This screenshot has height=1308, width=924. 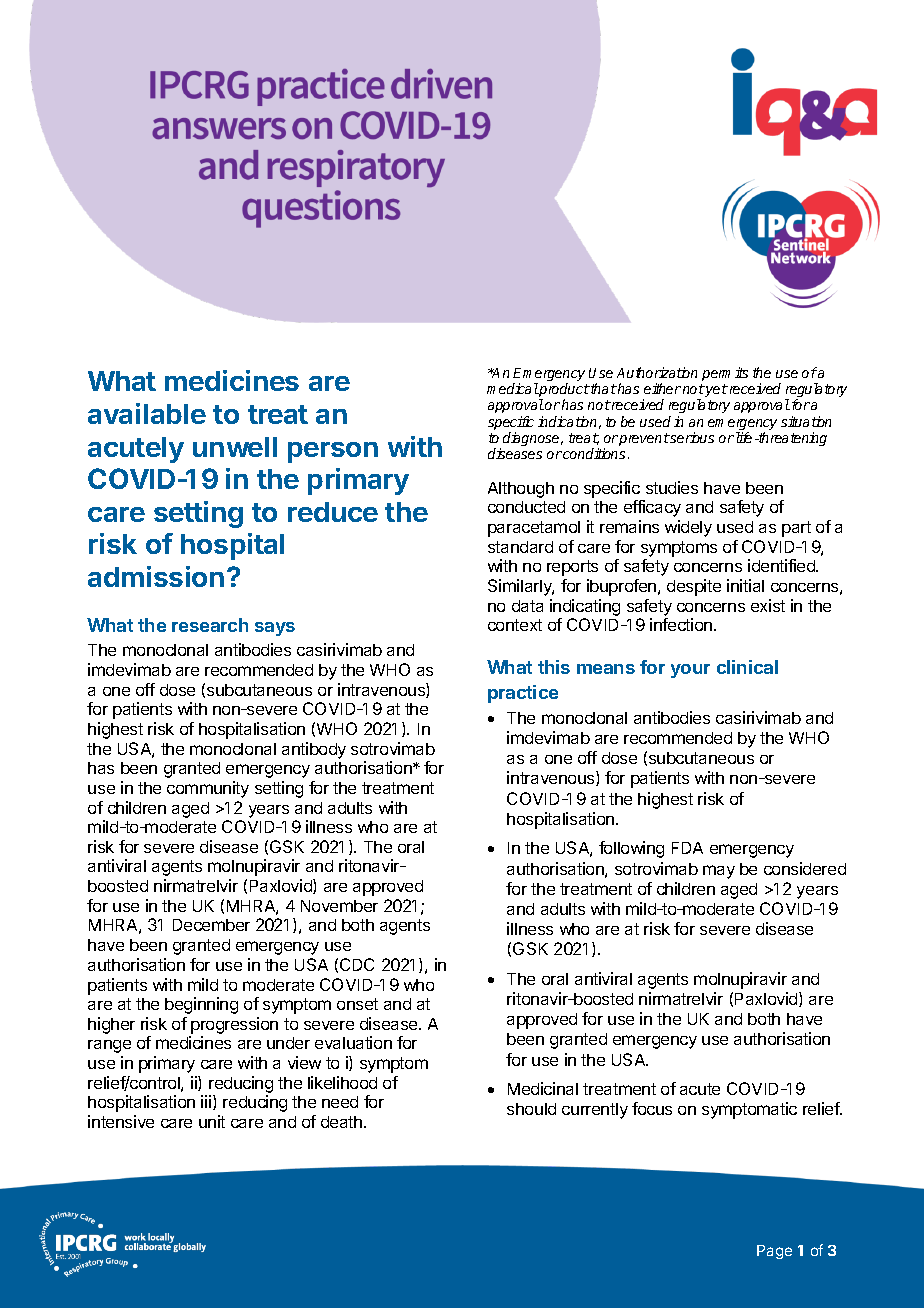 I want to click on available, so click(x=147, y=413).
